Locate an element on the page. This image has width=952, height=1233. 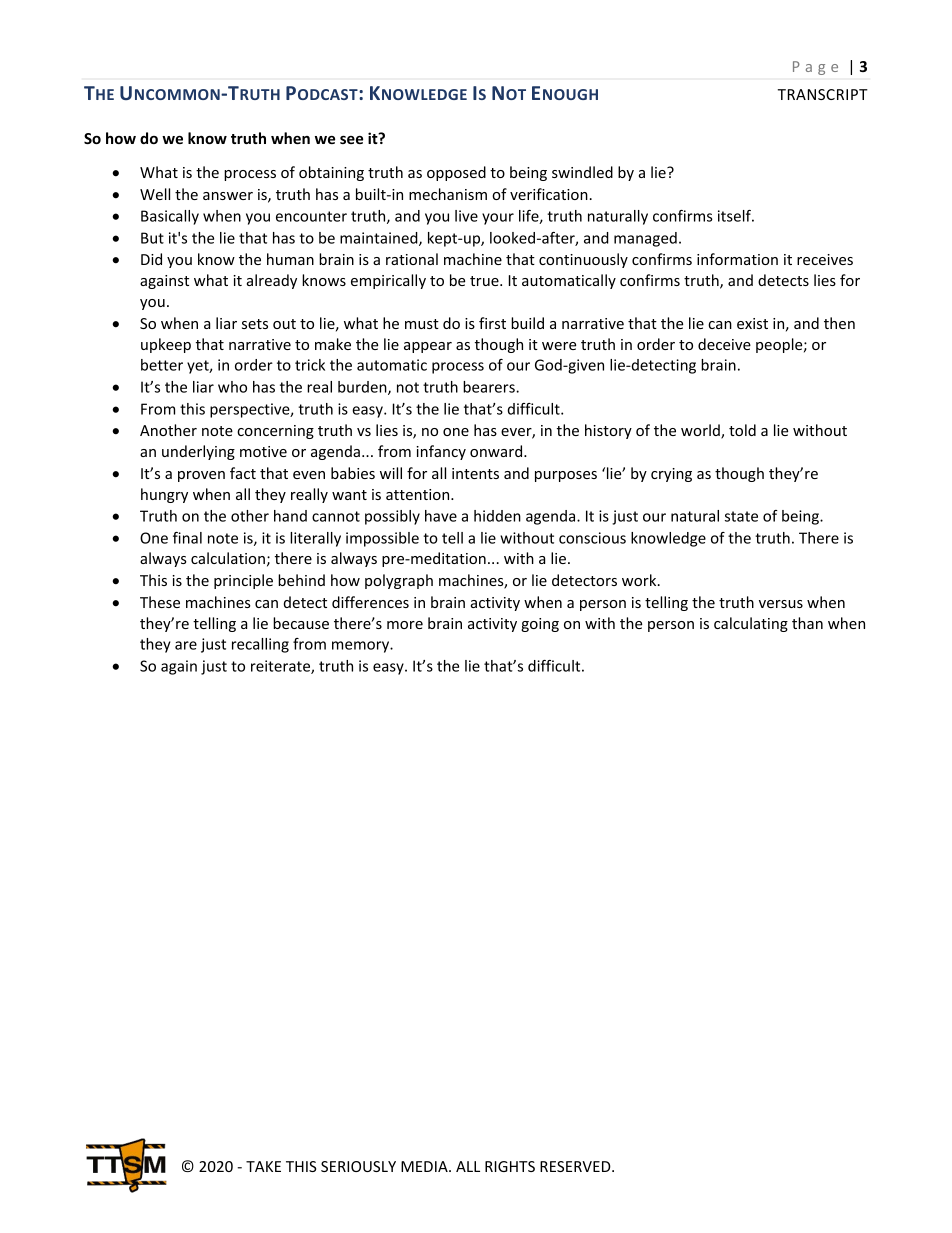
answer is located at coordinates (228, 196).
